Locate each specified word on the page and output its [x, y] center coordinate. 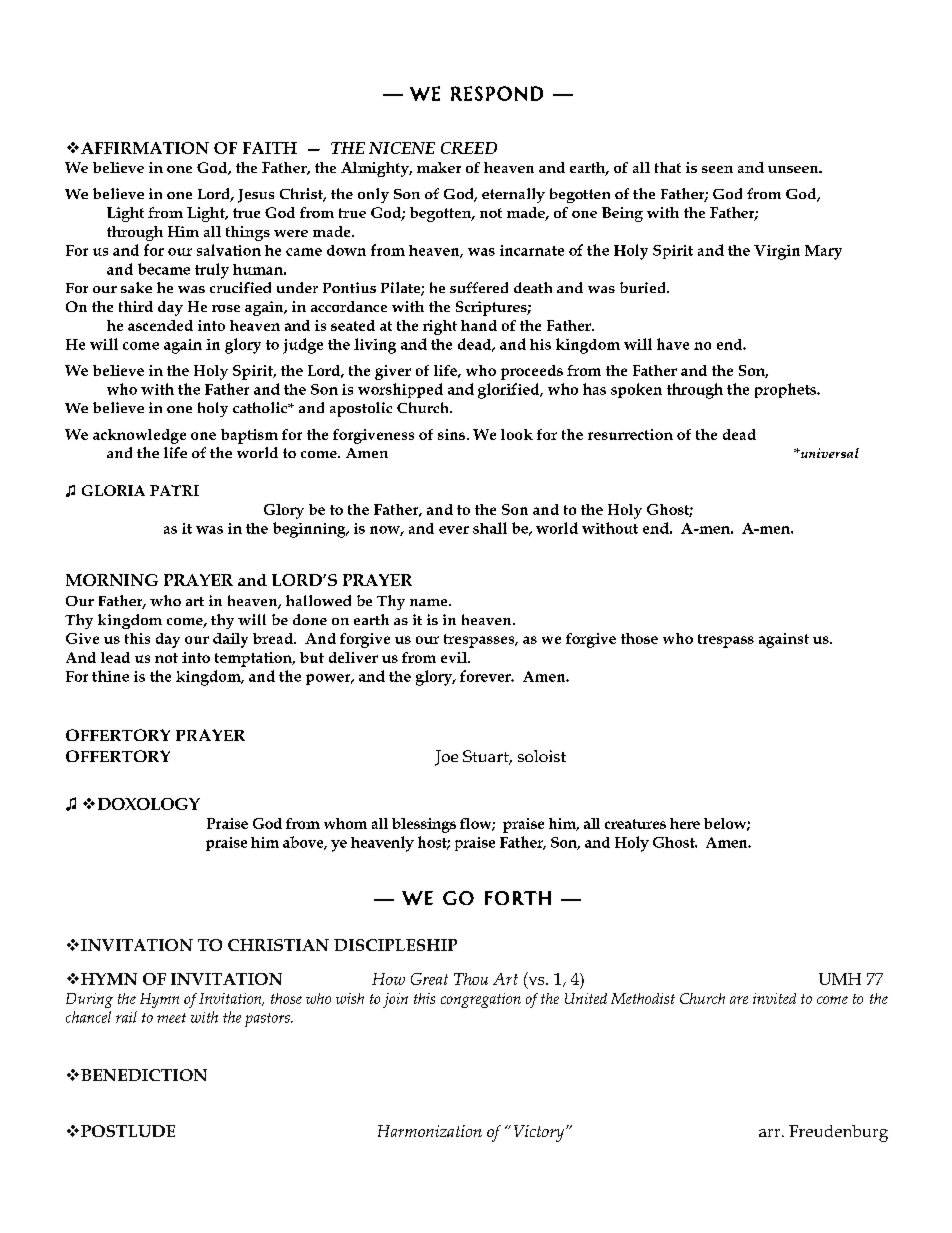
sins [453, 434]
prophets [787, 390]
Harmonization [430, 1131]
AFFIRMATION [145, 148]
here [685, 823]
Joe [446, 758]
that [668, 167]
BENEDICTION [144, 1075]
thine [110, 676]
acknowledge [139, 436]
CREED [469, 148]
